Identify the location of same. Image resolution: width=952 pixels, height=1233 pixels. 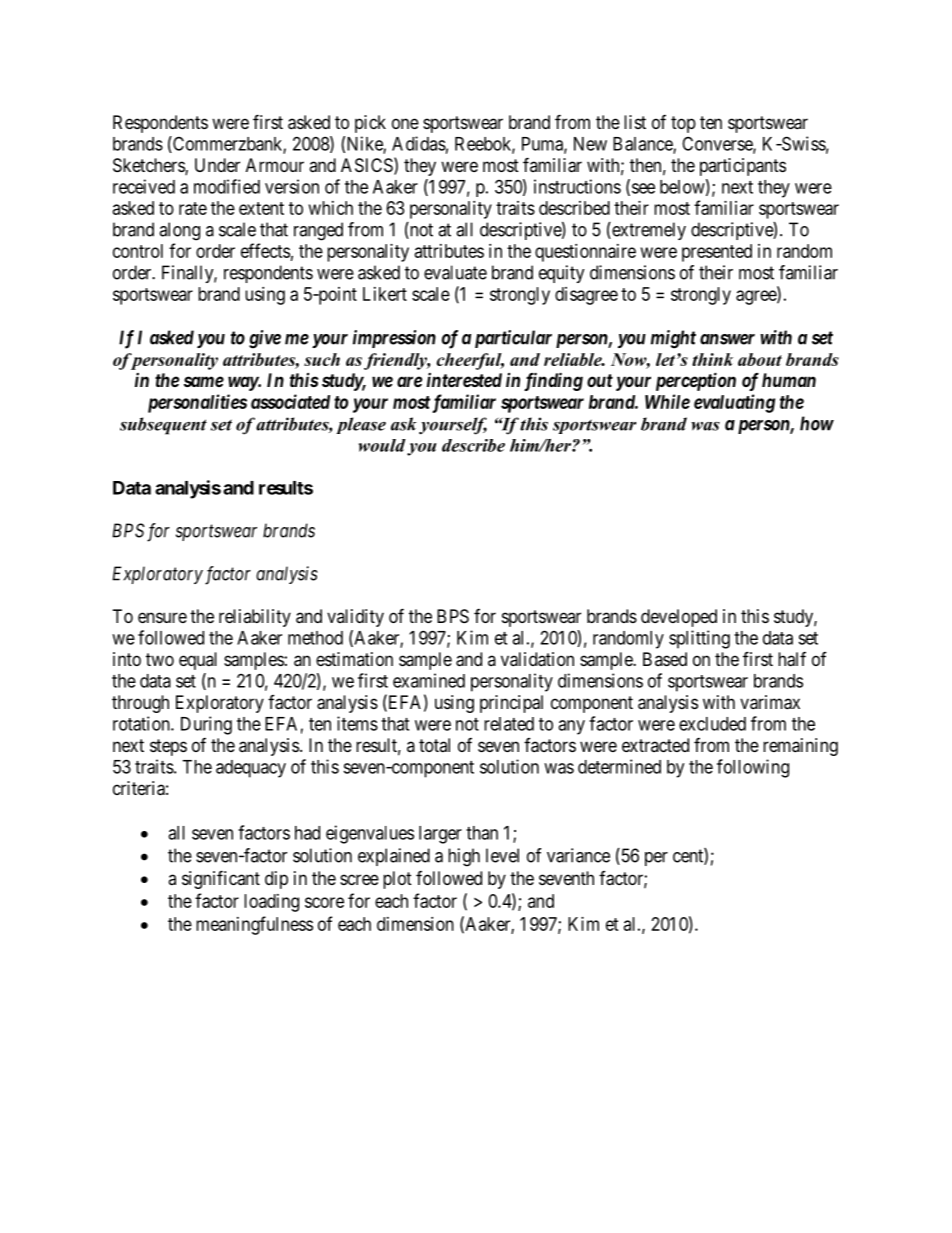
(204, 381).
